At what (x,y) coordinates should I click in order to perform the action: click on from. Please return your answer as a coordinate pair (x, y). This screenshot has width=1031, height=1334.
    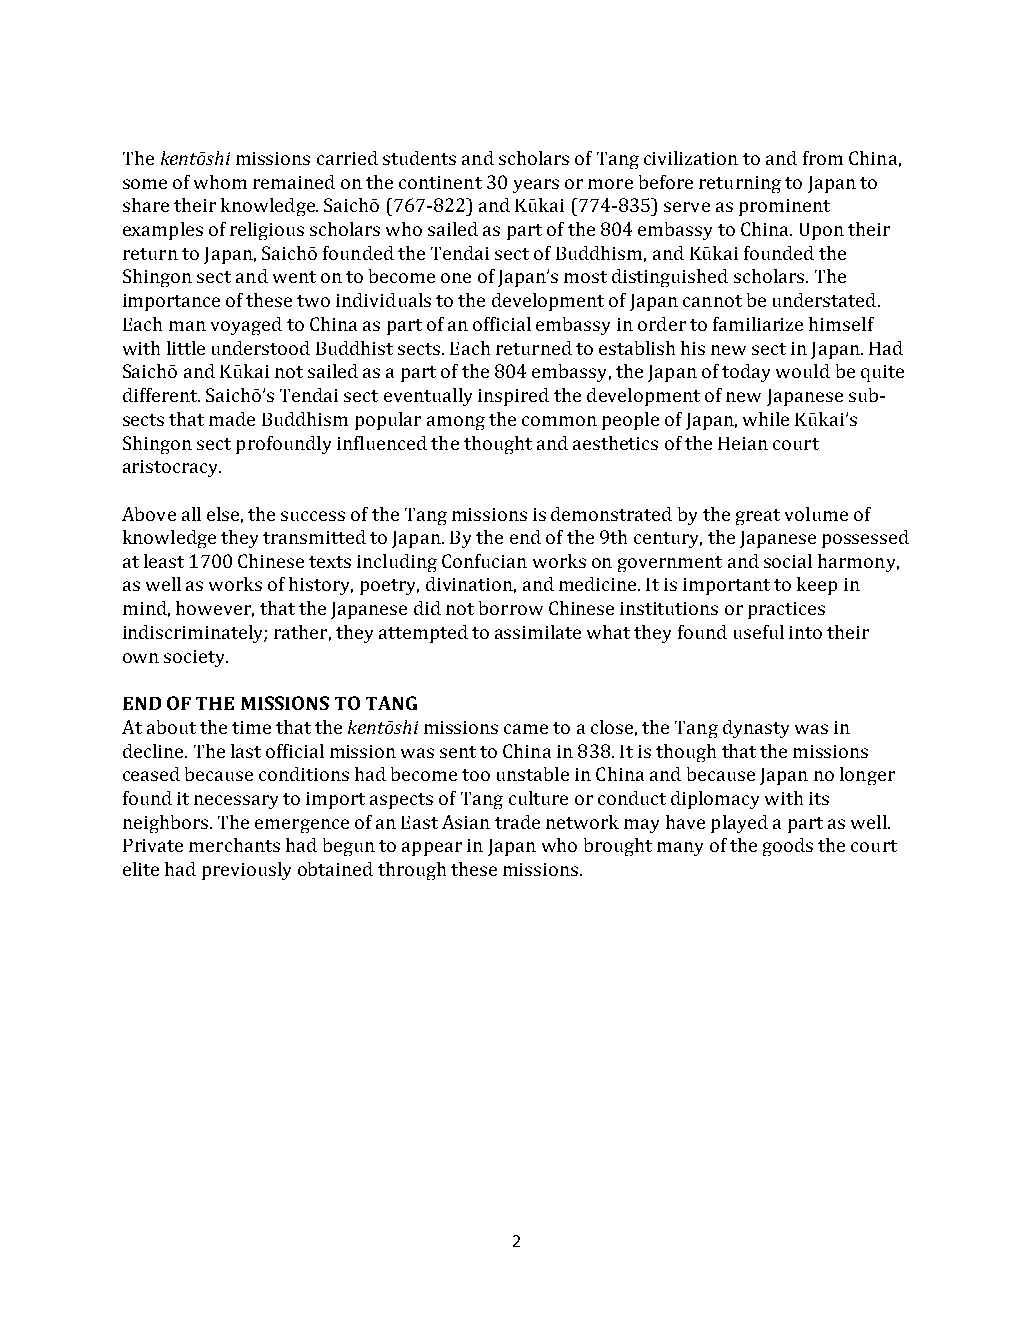
    Looking at the image, I should click on (823, 158).
